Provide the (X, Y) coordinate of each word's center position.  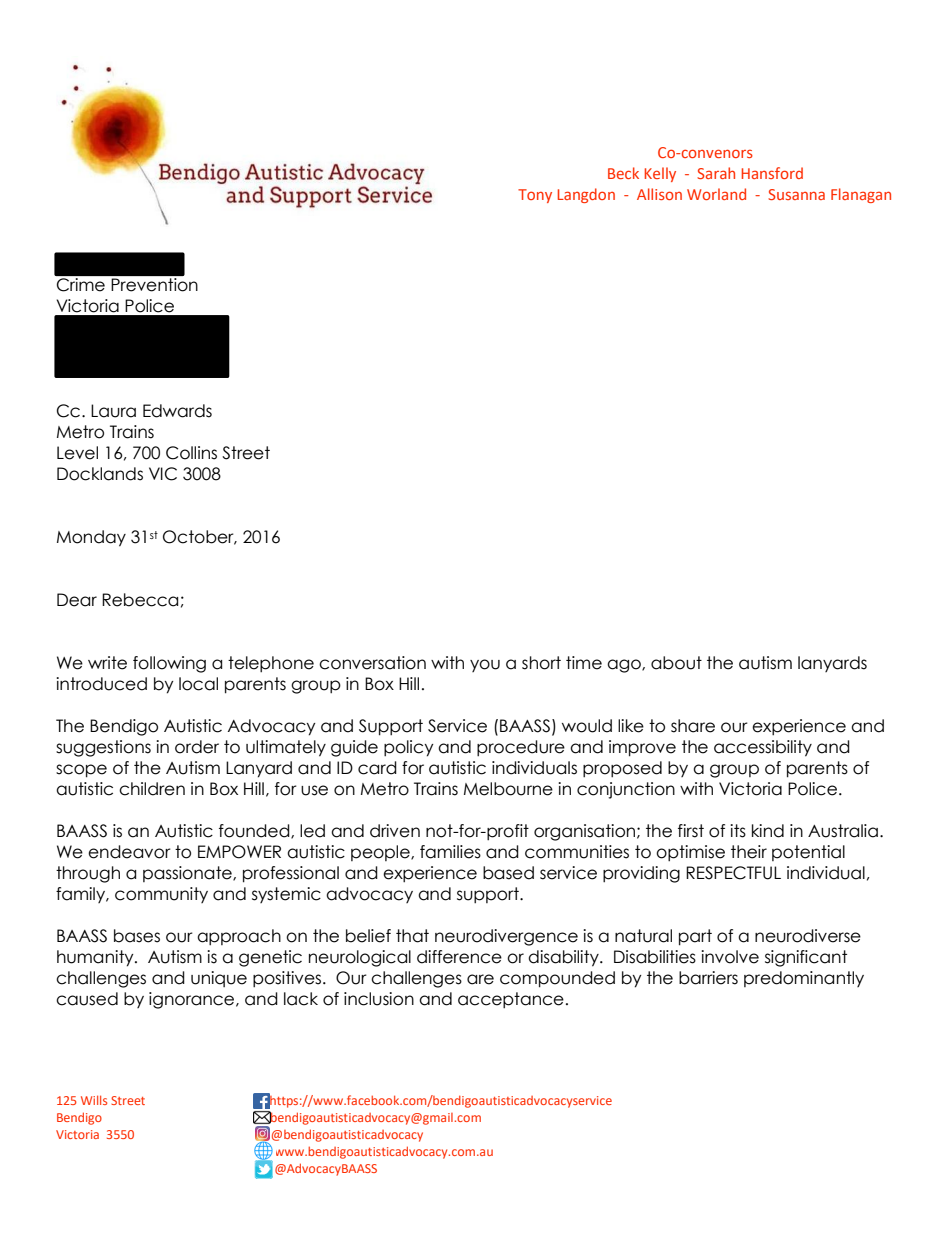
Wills (94, 1100)
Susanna (796, 194)
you (485, 665)
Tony (535, 196)
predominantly (804, 979)
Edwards (177, 411)
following (169, 664)
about (676, 663)
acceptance (511, 1000)
